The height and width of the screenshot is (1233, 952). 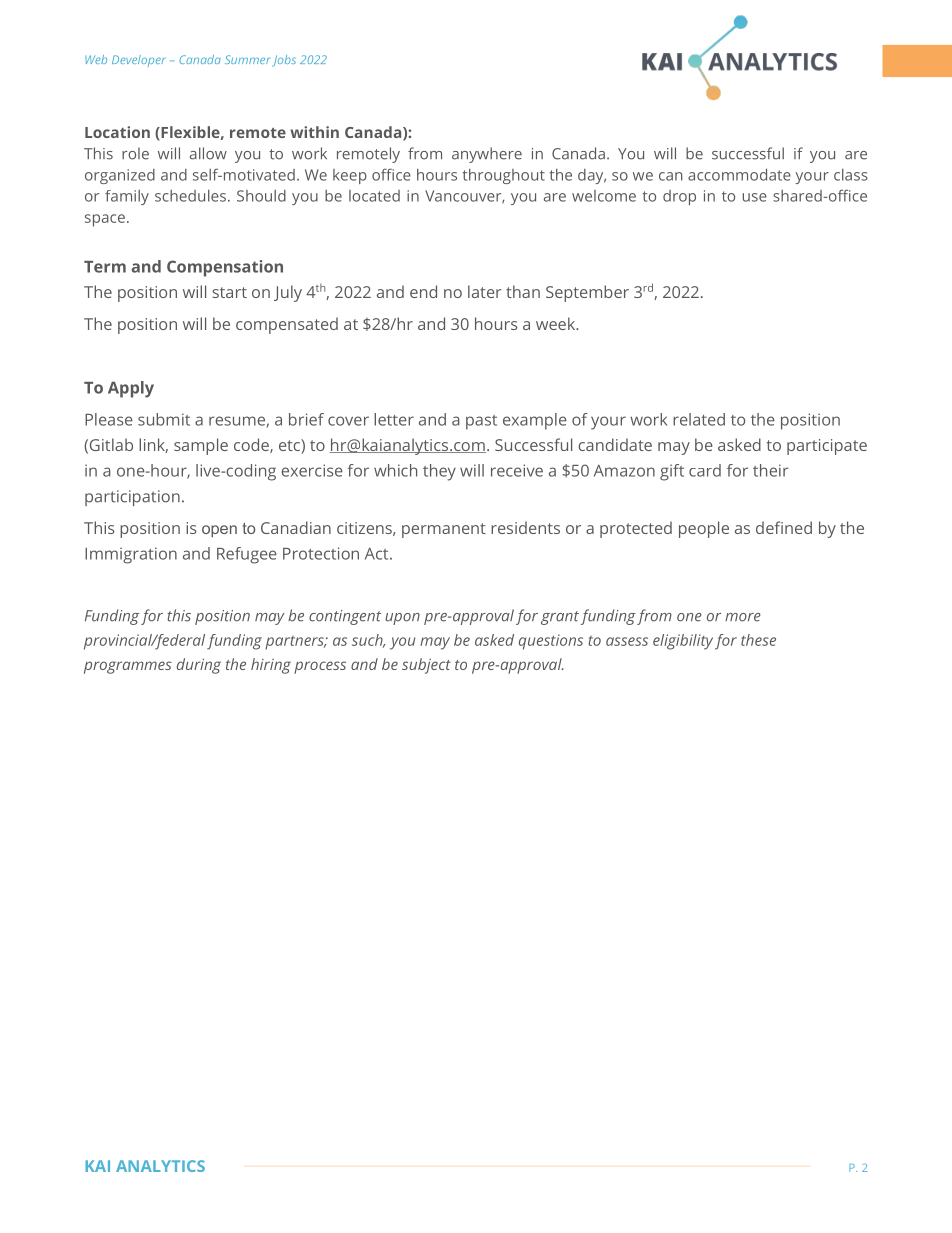 What do you see at coordinates (225, 268) in the screenshot?
I see `Compensation` at bounding box center [225, 268].
